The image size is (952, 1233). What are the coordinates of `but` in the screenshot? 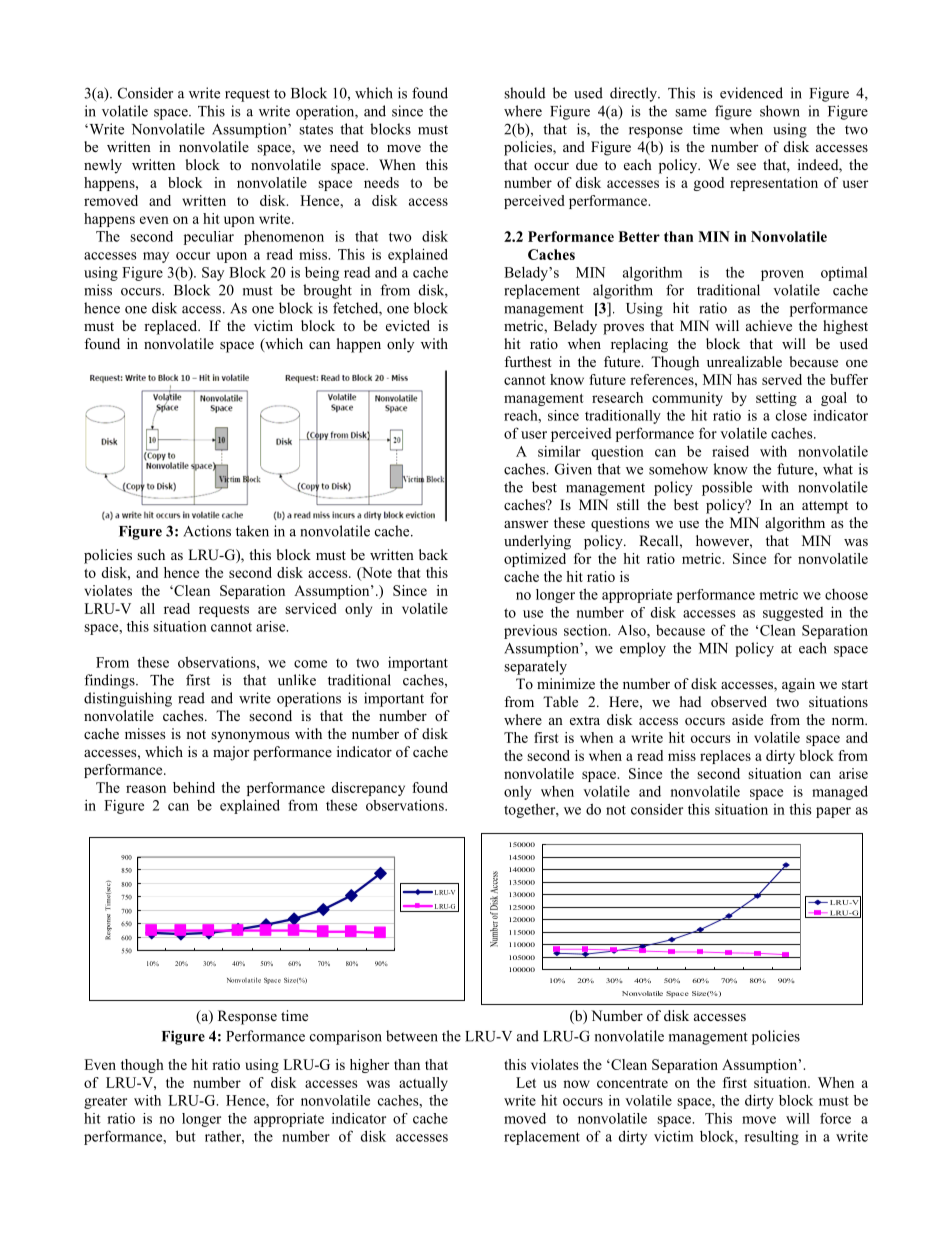 It's located at (186, 1136).
